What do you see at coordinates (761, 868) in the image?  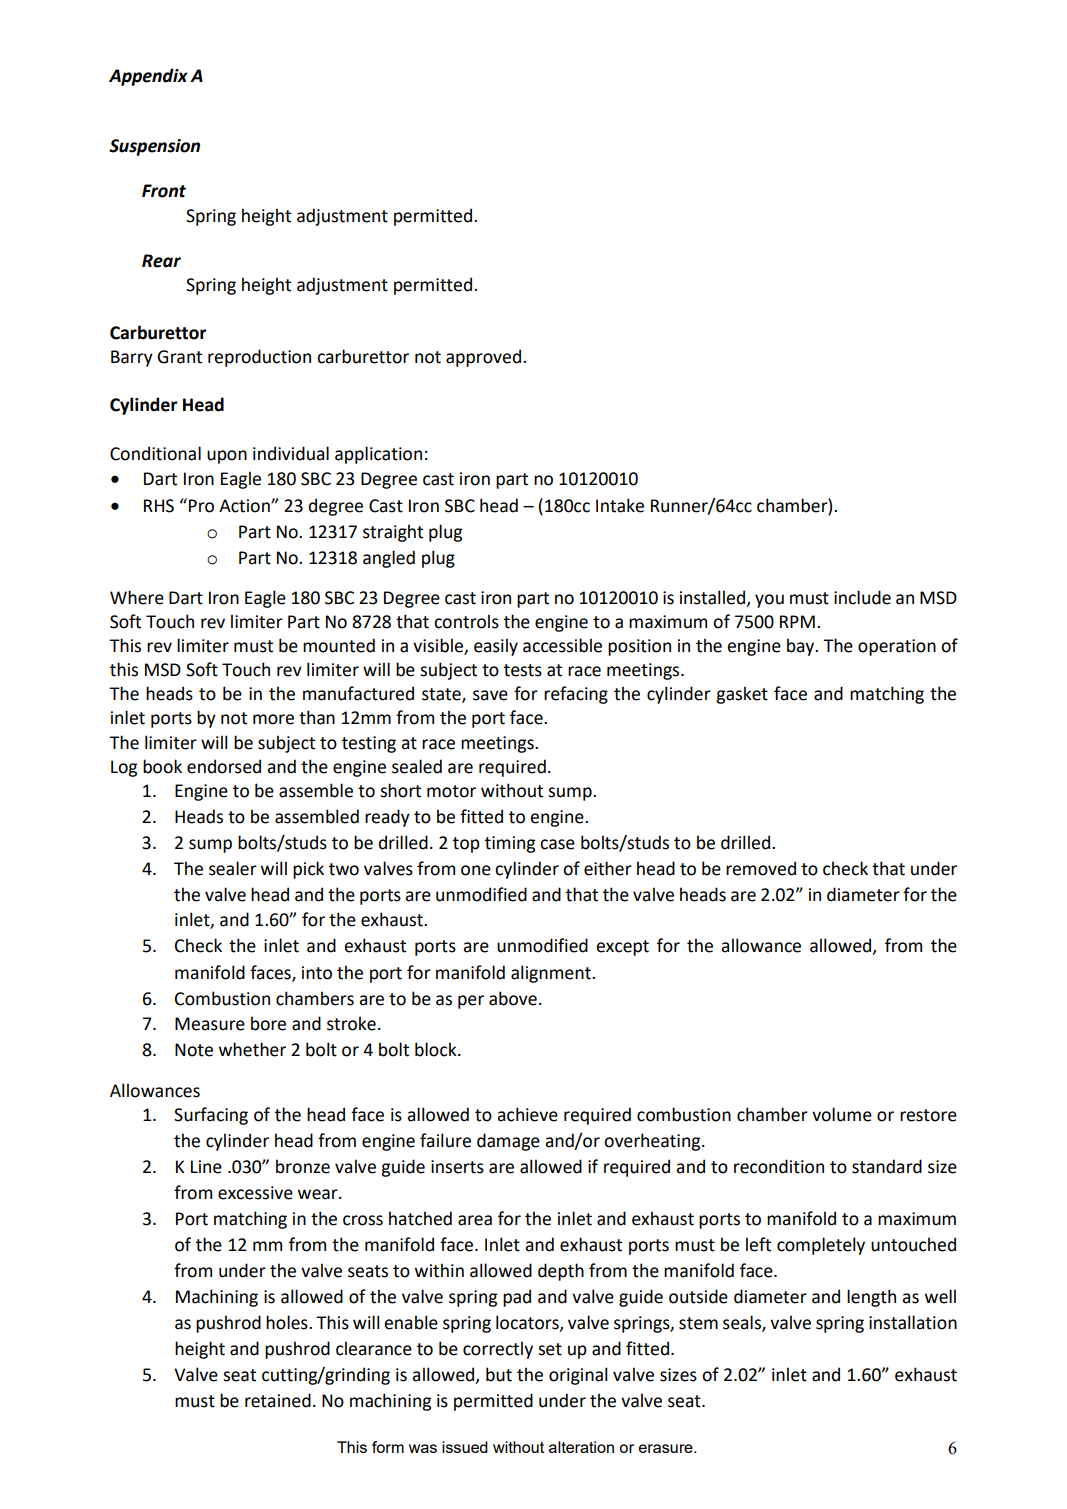 I see `removed` at bounding box center [761, 868].
